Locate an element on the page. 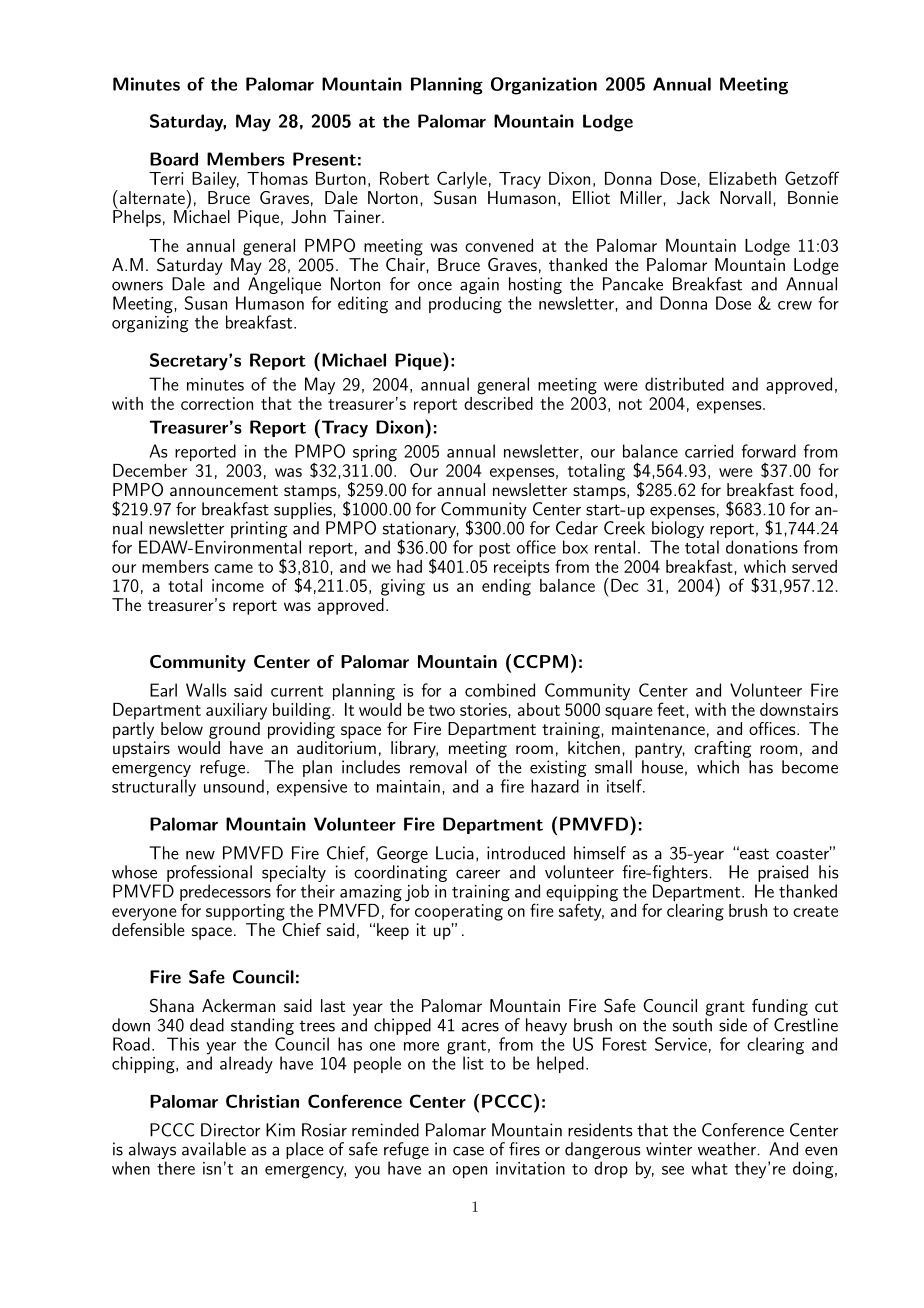  case is located at coordinates (468, 1151).
